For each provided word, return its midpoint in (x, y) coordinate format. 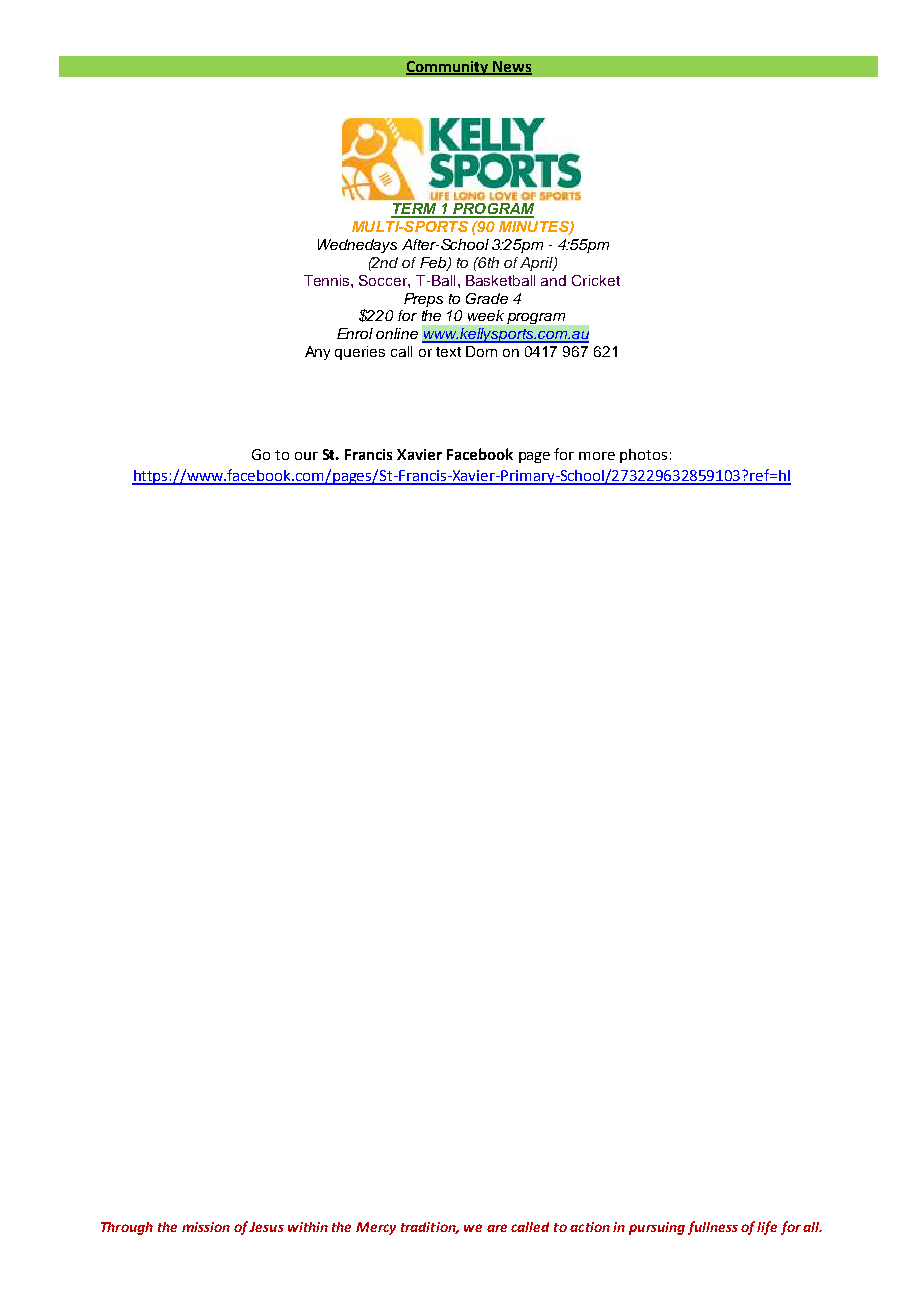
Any (317, 353)
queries (360, 353)
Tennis (328, 280)
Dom (481, 351)
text (448, 352)
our (306, 456)
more (597, 456)
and (553, 280)
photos (643, 456)
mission (206, 1227)
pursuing (657, 1228)
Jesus (266, 1227)
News (511, 68)
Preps (423, 300)
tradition (430, 1228)
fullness (713, 1228)
